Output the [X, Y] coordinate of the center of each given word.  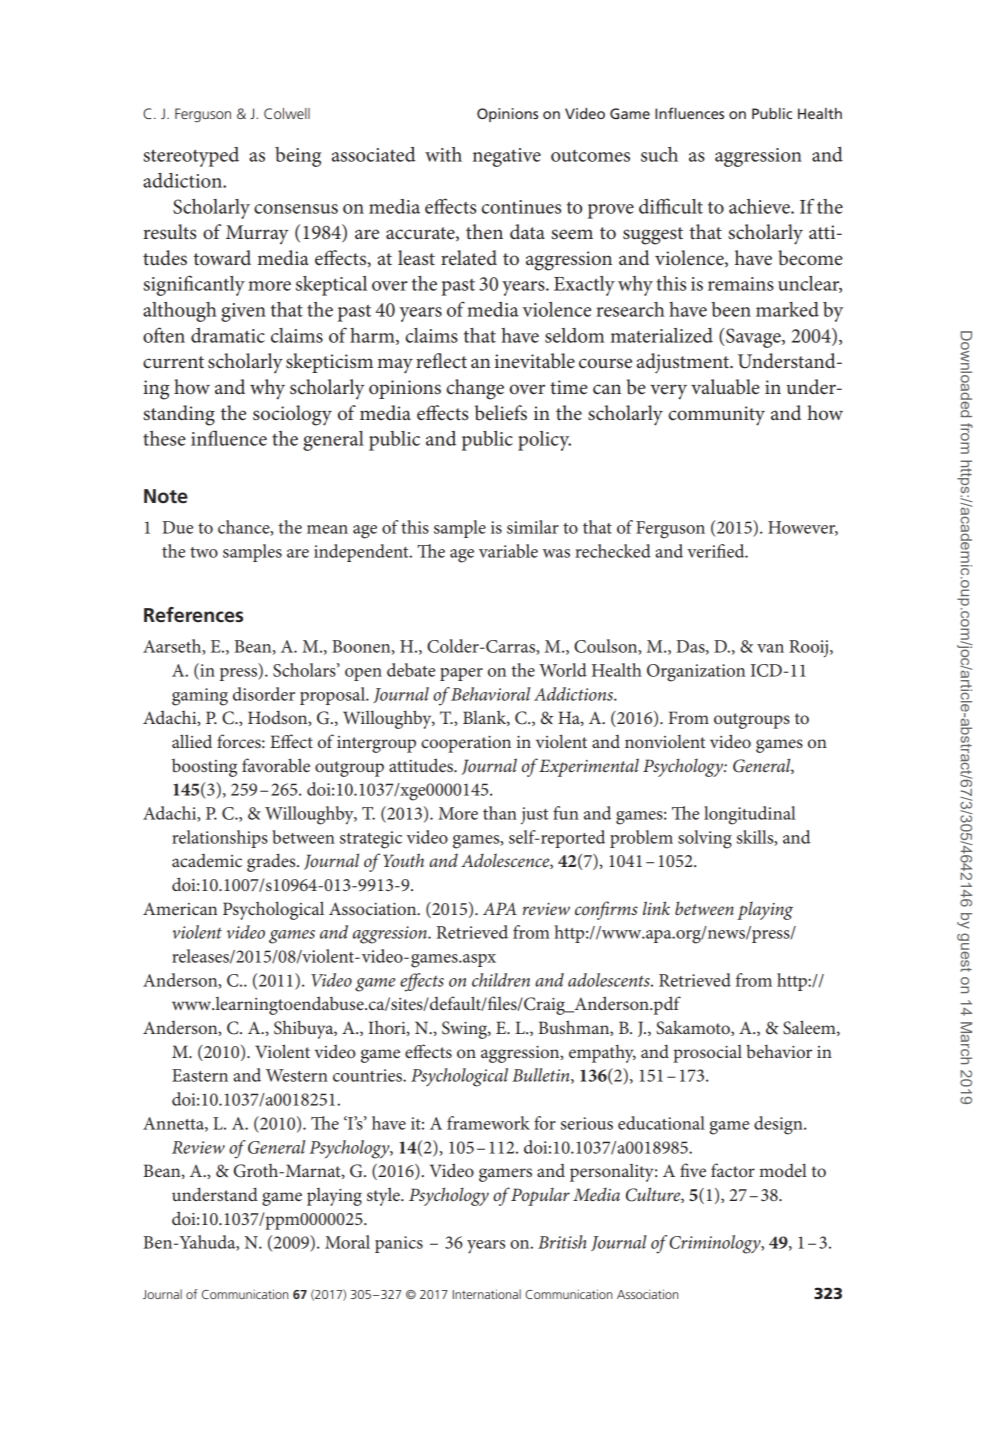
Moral [347, 1242]
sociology [292, 415]
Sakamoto [694, 1028]
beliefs [501, 413]
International [487, 1294]
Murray [257, 235]
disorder [264, 694]
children [501, 980]
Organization [696, 673]
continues [521, 207]
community [717, 416]
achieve [760, 206]
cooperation [466, 744]
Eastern [200, 1075]
